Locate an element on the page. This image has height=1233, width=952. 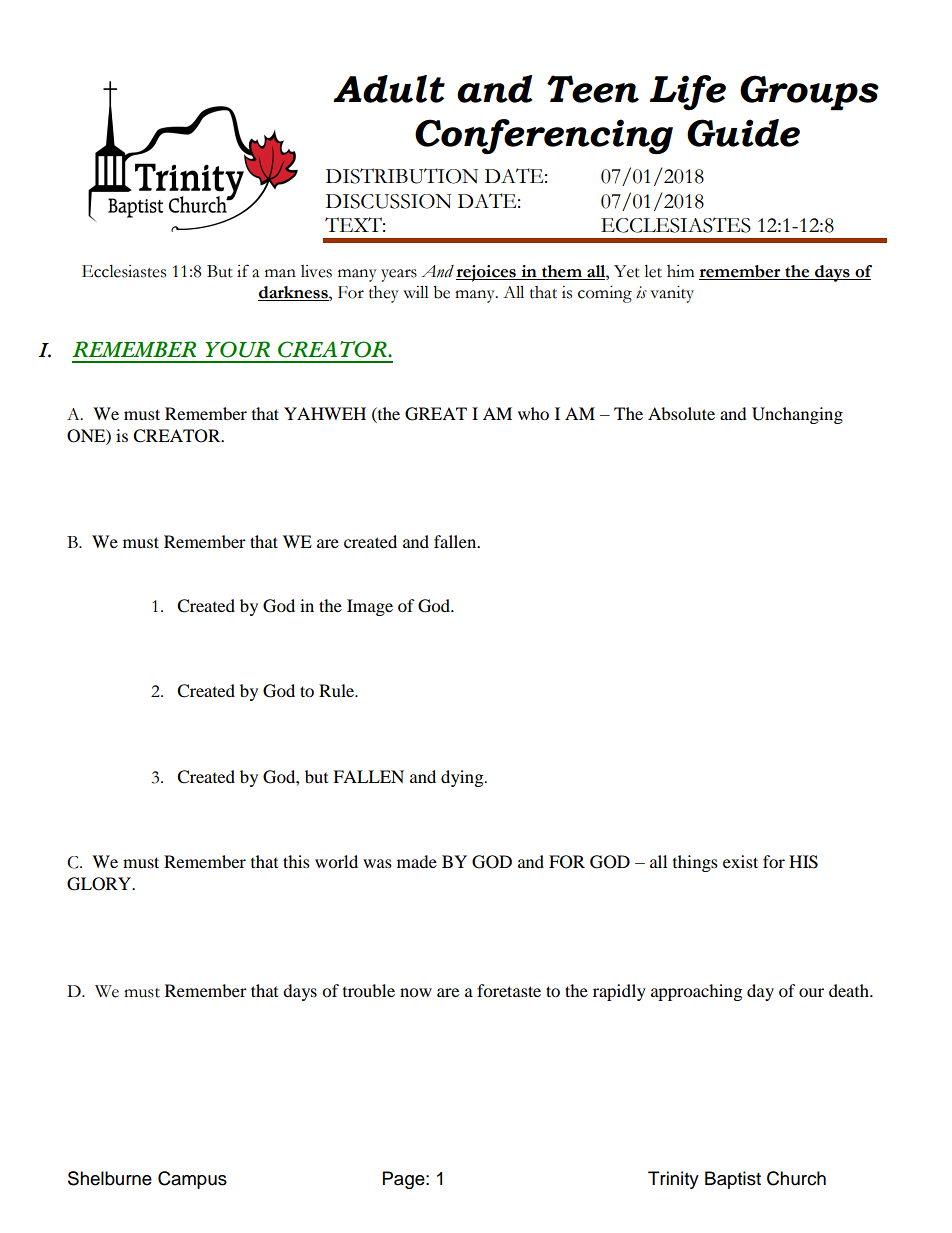
Adult is located at coordinates (389, 89).
